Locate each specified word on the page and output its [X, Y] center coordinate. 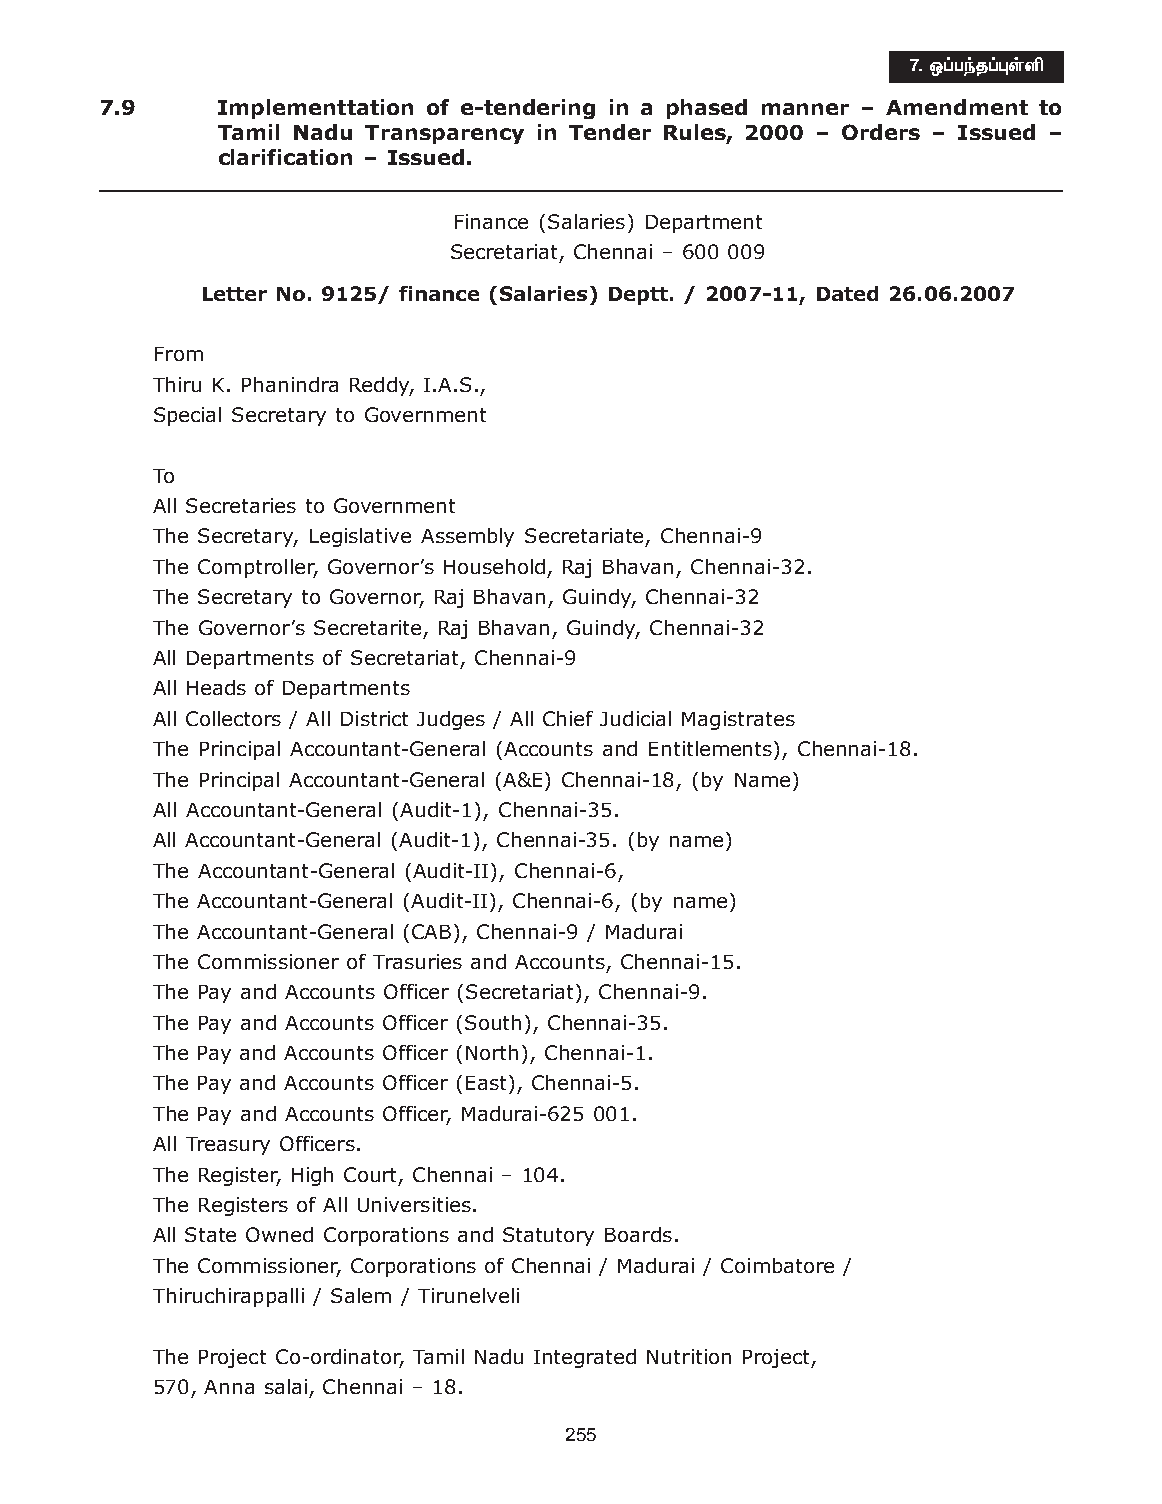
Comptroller [257, 568]
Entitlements [712, 748]
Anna [229, 1387]
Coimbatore [777, 1265]
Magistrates [738, 720]
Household [494, 566]
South [493, 1022]
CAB [431, 931]
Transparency [444, 134]
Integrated [585, 1358]
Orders [881, 132]
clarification [285, 157]
